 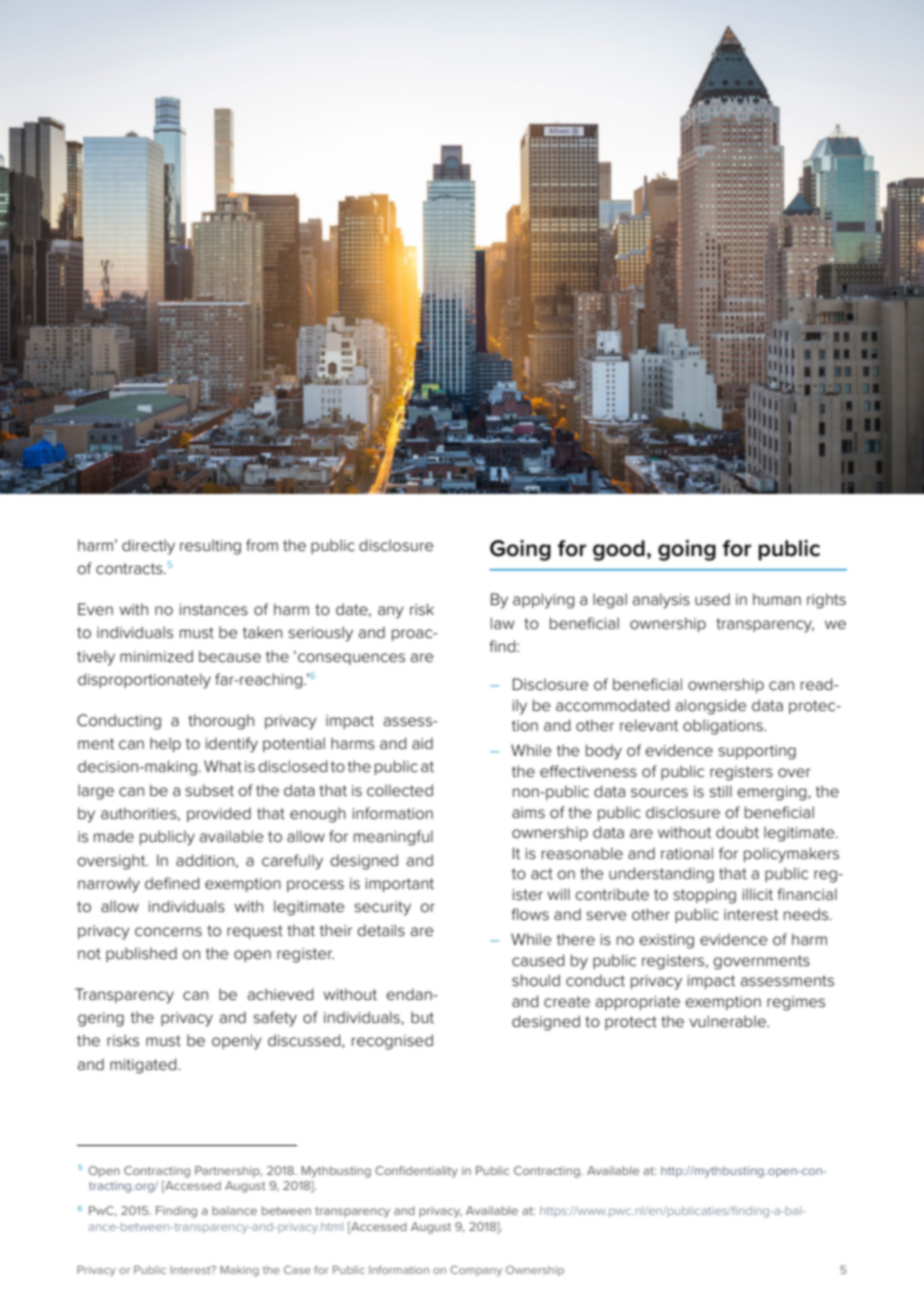 What do you see at coordinates (148, 547) in the document?
I see `directly` at bounding box center [148, 547].
